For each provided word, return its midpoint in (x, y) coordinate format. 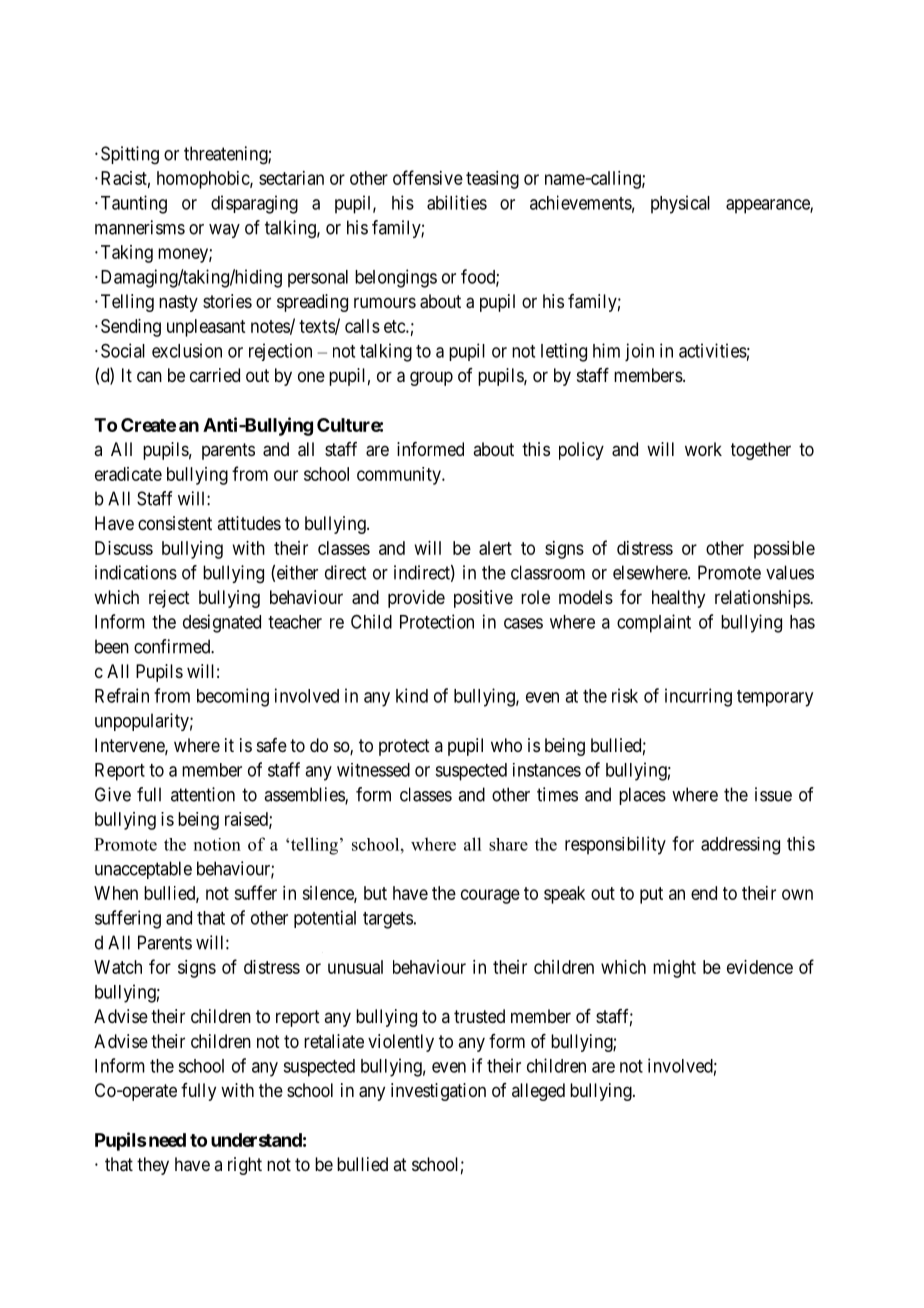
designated (222, 623)
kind (412, 695)
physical (680, 204)
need (166, 1140)
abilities (457, 202)
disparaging (254, 204)
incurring (698, 697)
